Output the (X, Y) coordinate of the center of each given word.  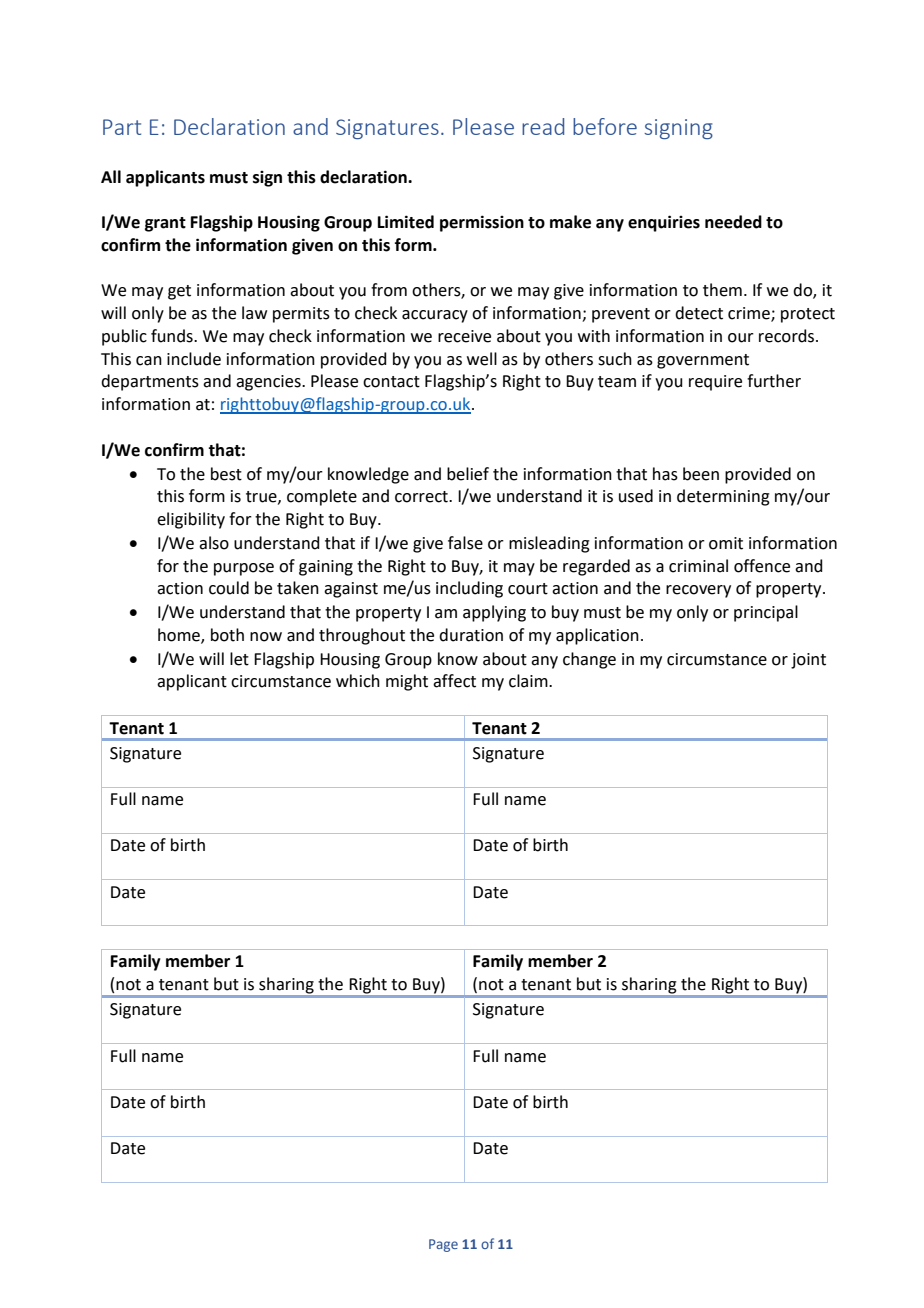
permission (482, 223)
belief (468, 474)
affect (454, 681)
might (407, 682)
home (180, 635)
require (715, 383)
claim (529, 681)
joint (808, 661)
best (226, 474)
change (589, 660)
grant (165, 224)
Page (443, 1245)
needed (733, 222)
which (358, 681)
